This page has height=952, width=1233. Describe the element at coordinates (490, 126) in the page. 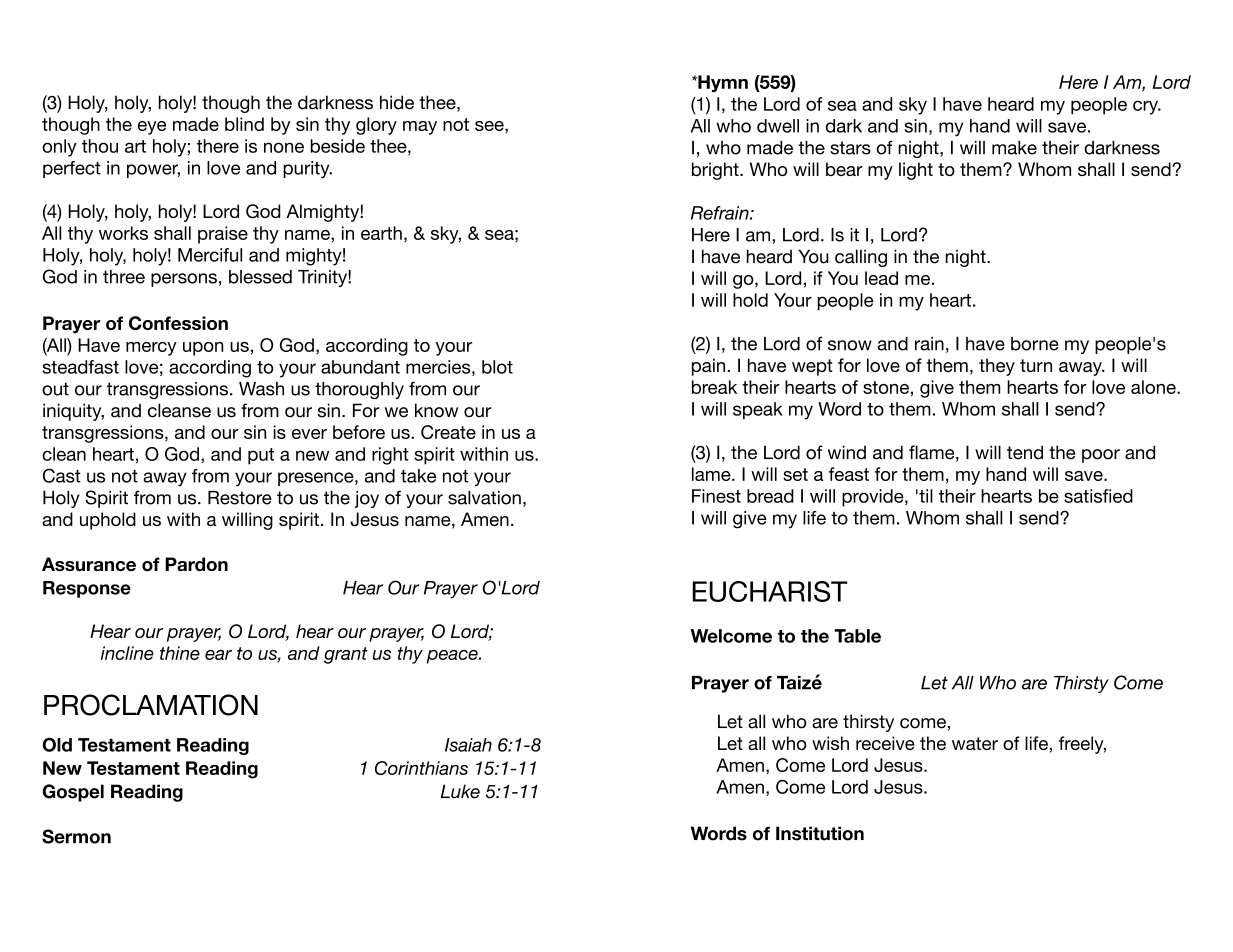

I see `see` at that location.
